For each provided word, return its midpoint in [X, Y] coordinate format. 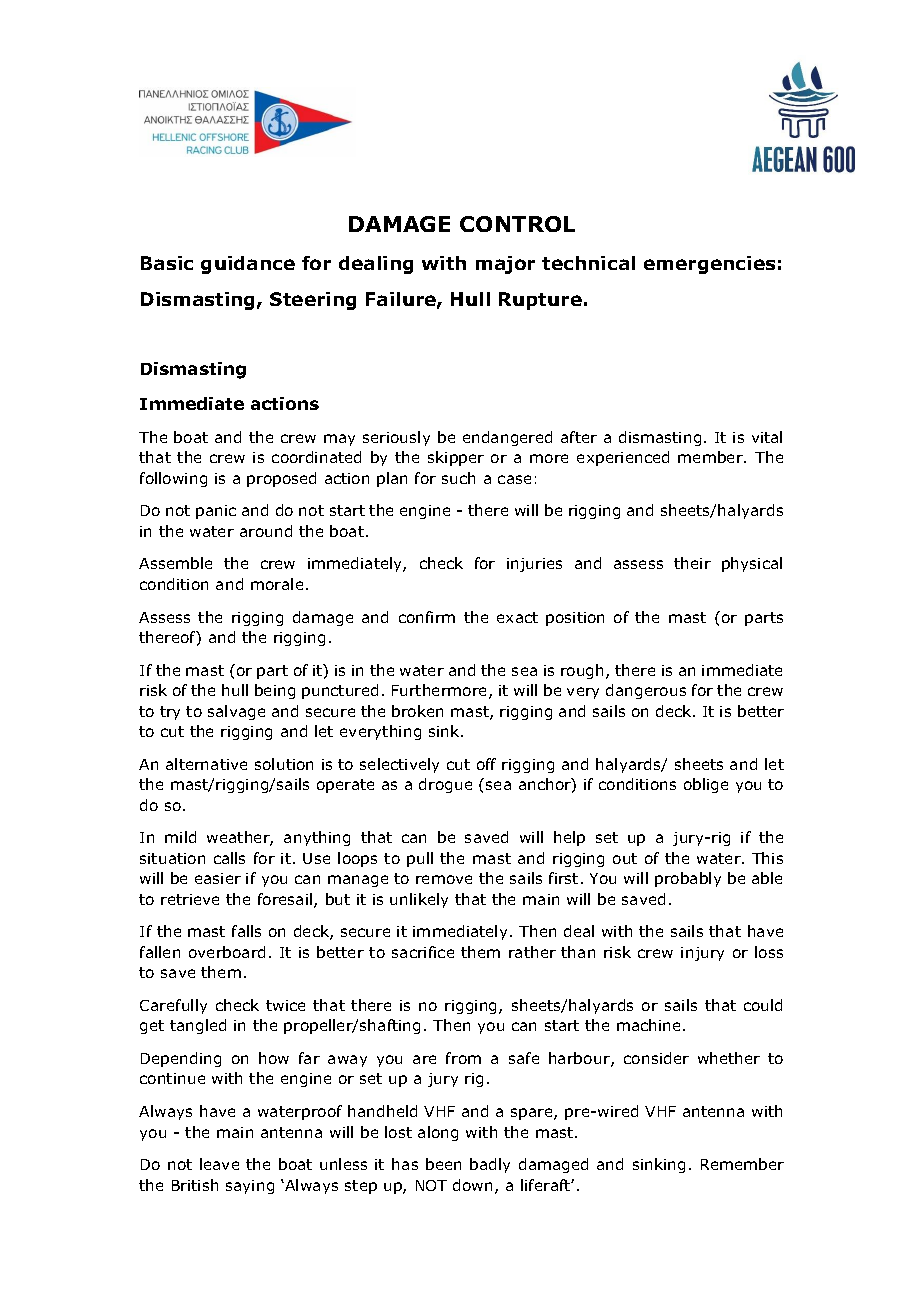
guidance [248, 265]
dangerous [646, 691]
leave [219, 1164]
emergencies [709, 265]
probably [688, 879]
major [505, 265]
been [443, 1164]
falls [246, 931]
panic [216, 512]
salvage [236, 712]
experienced [623, 458]
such [458, 478]
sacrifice [423, 952]
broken [417, 711]
